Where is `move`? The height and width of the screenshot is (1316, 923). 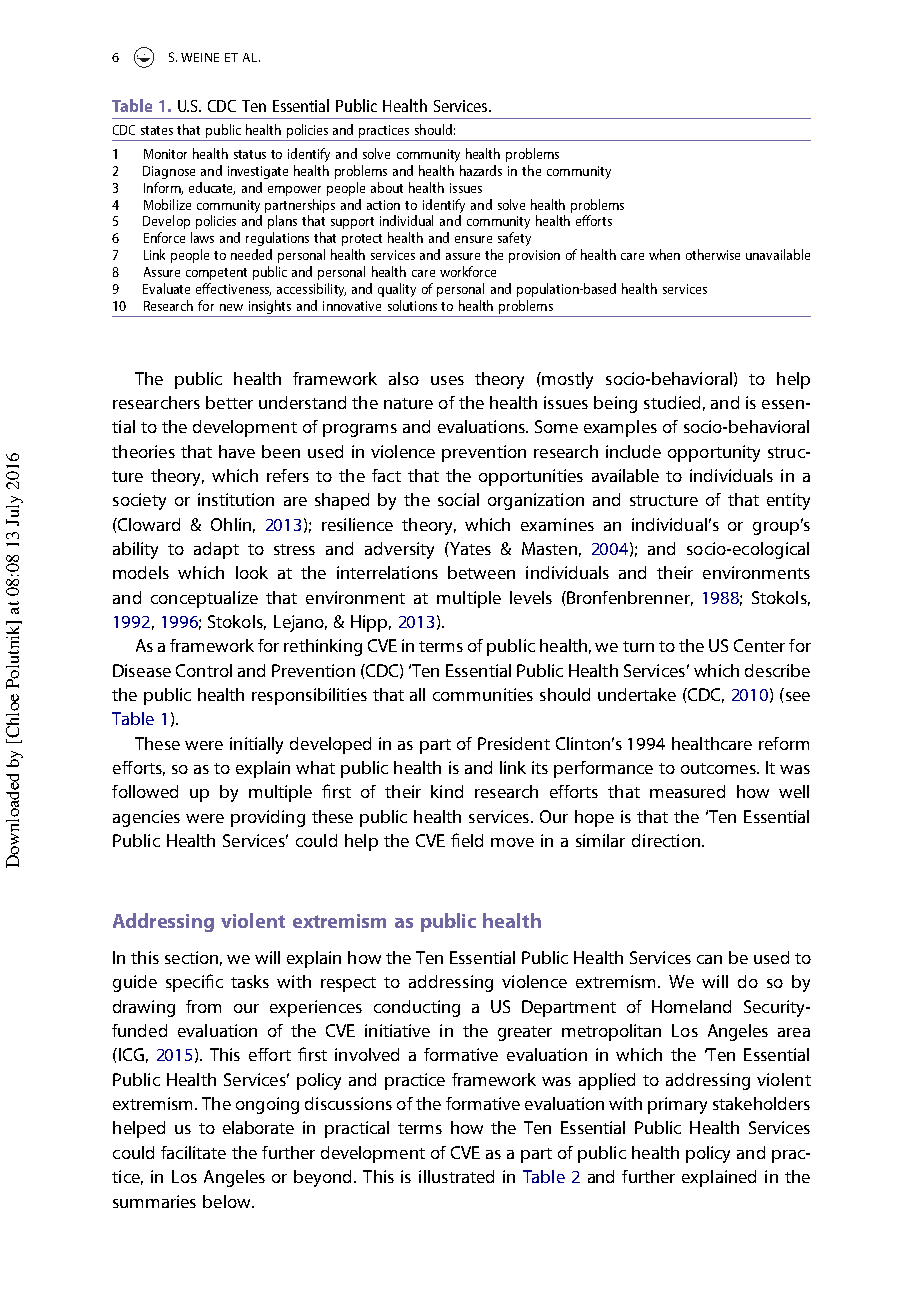 move is located at coordinates (512, 842).
